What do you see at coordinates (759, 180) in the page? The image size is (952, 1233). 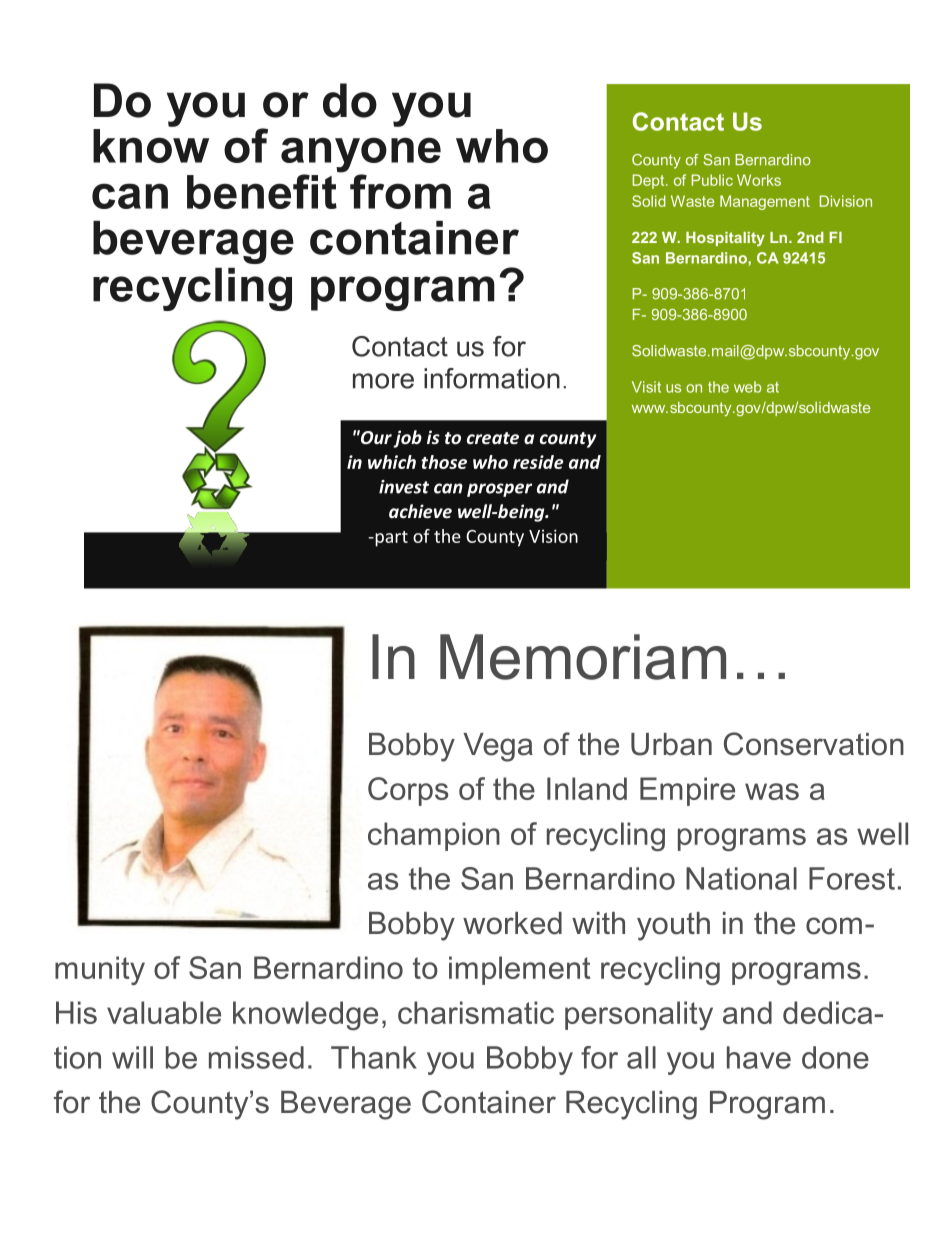 I see `Works` at bounding box center [759, 180].
